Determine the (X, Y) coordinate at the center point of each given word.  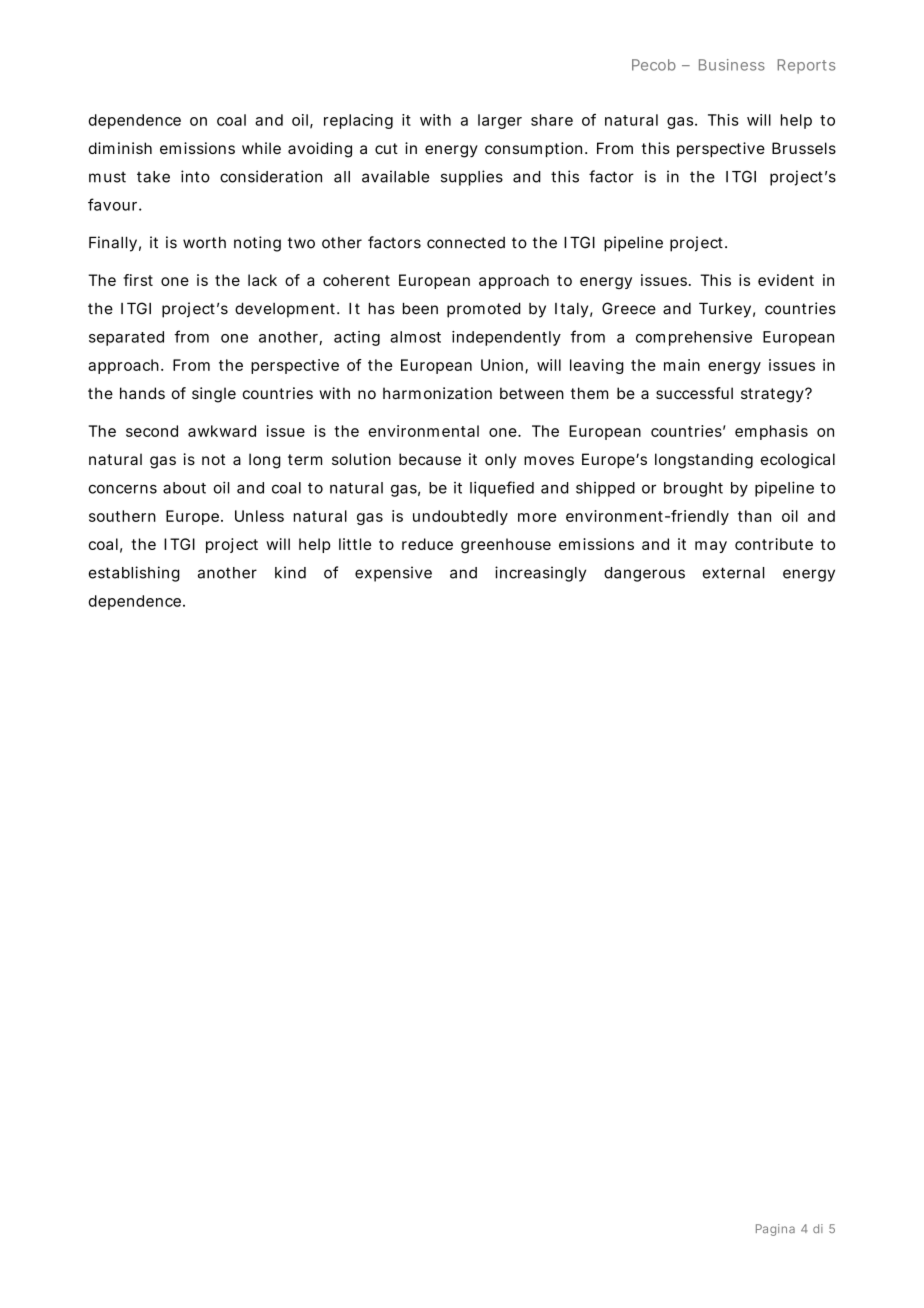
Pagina (775, 1230)
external (734, 573)
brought (693, 489)
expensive (393, 574)
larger (500, 121)
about (184, 488)
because (430, 459)
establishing (134, 574)
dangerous (644, 574)
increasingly (540, 574)
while (261, 148)
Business (732, 65)
